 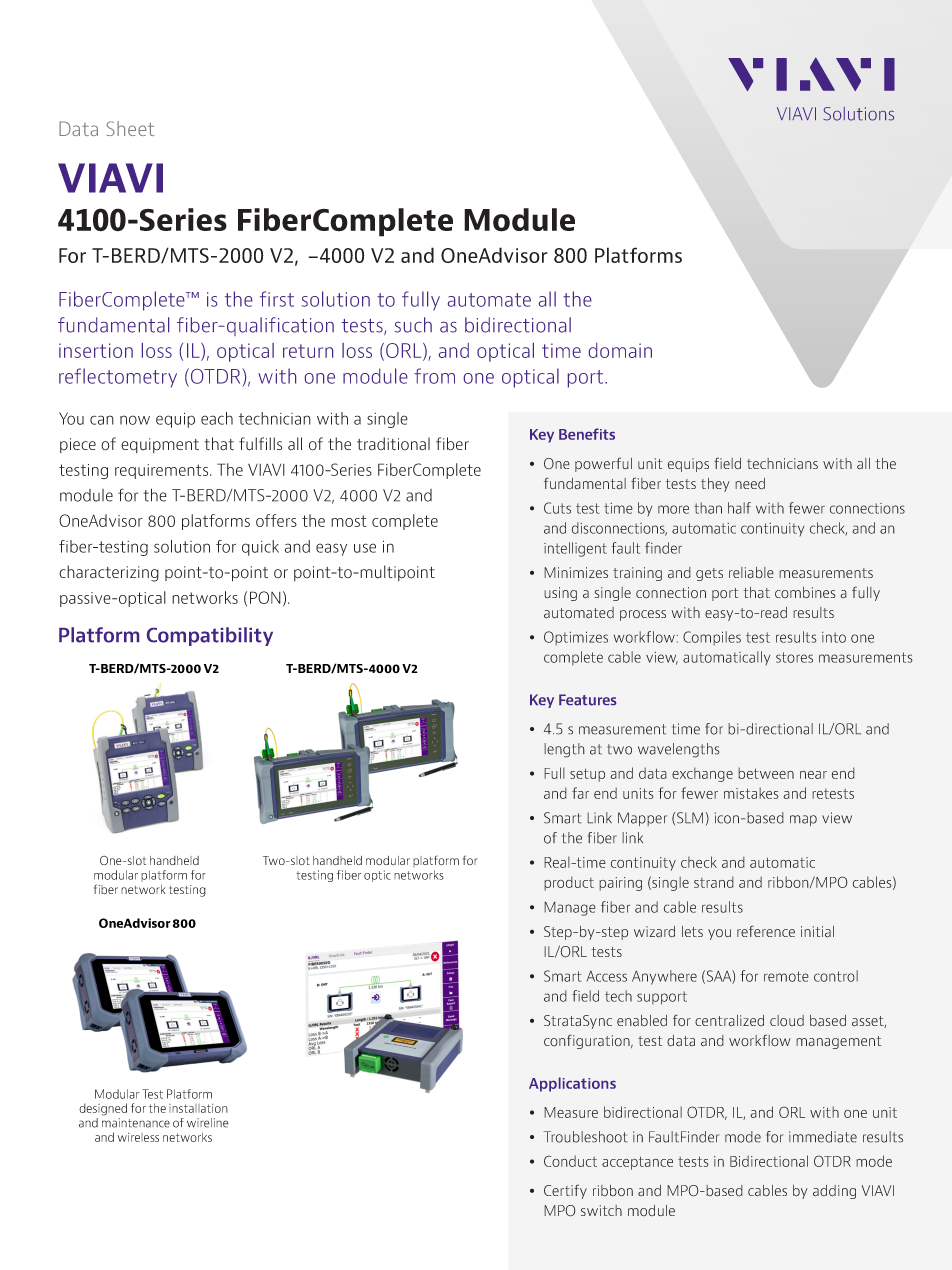 What do you see at coordinates (210, 636) in the page?
I see `Compatibility` at bounding box center [210, 636].
